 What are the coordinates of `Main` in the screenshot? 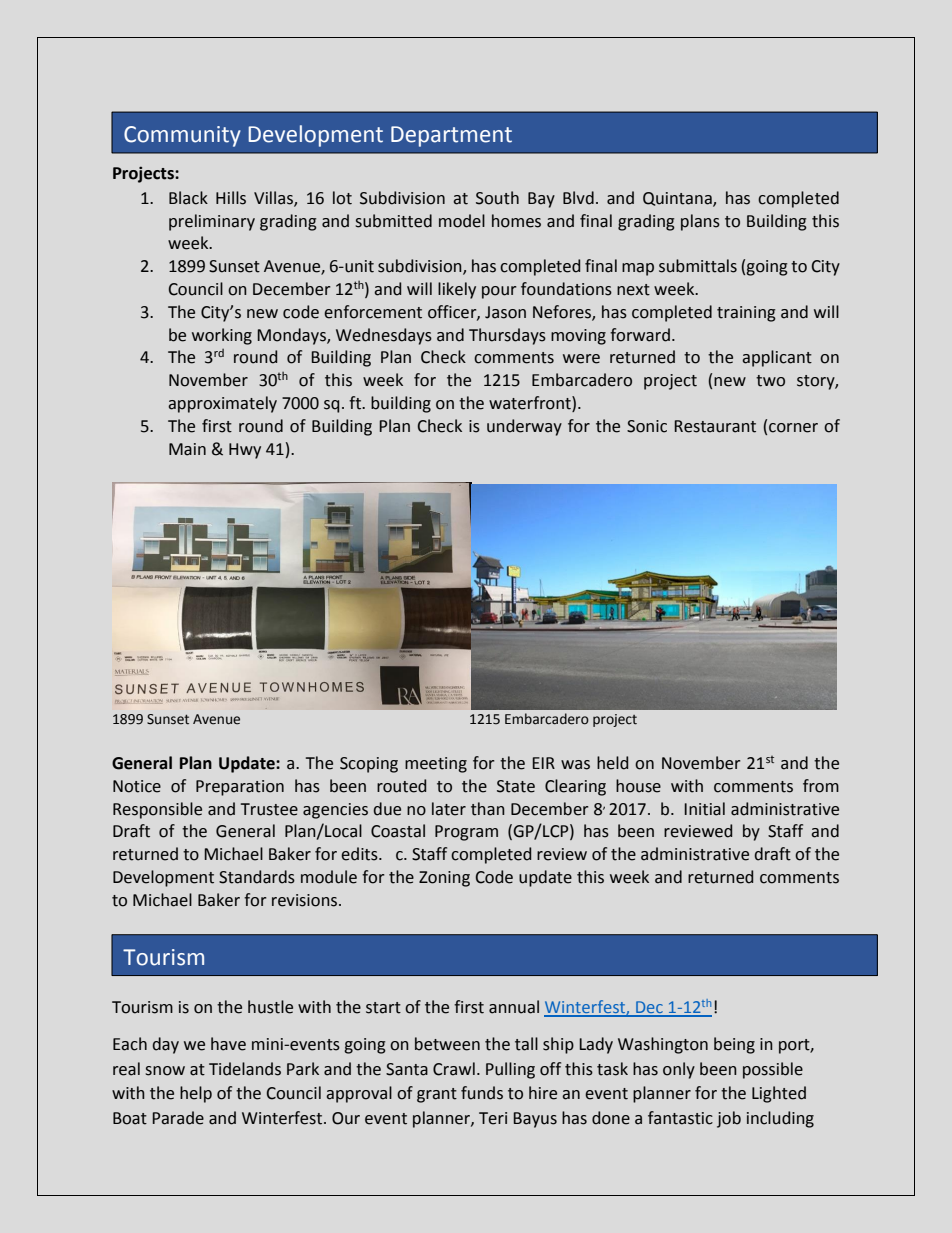 It's located at (187, 449).
